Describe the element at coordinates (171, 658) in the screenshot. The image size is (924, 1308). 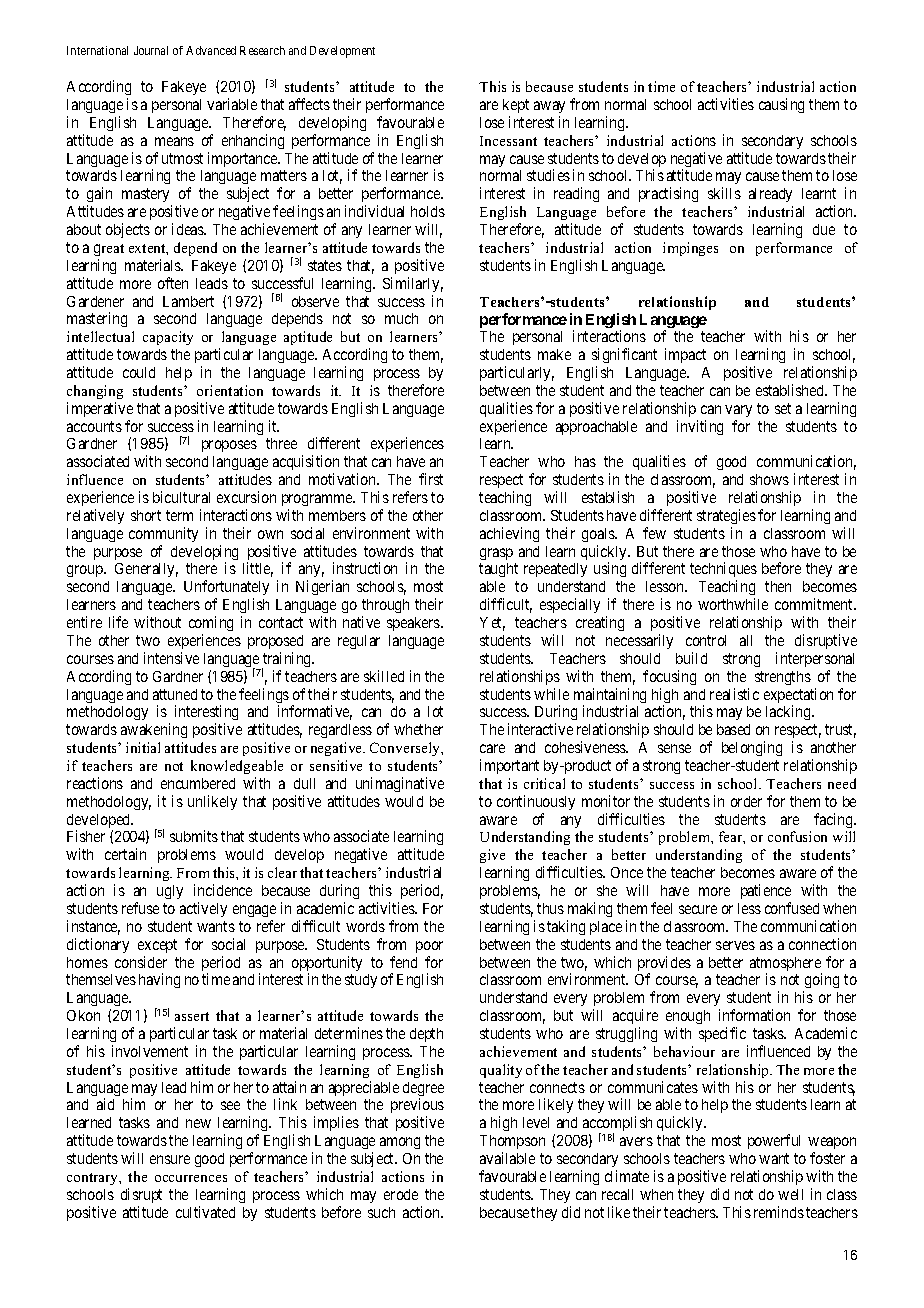
I see `intensive` at that location.
